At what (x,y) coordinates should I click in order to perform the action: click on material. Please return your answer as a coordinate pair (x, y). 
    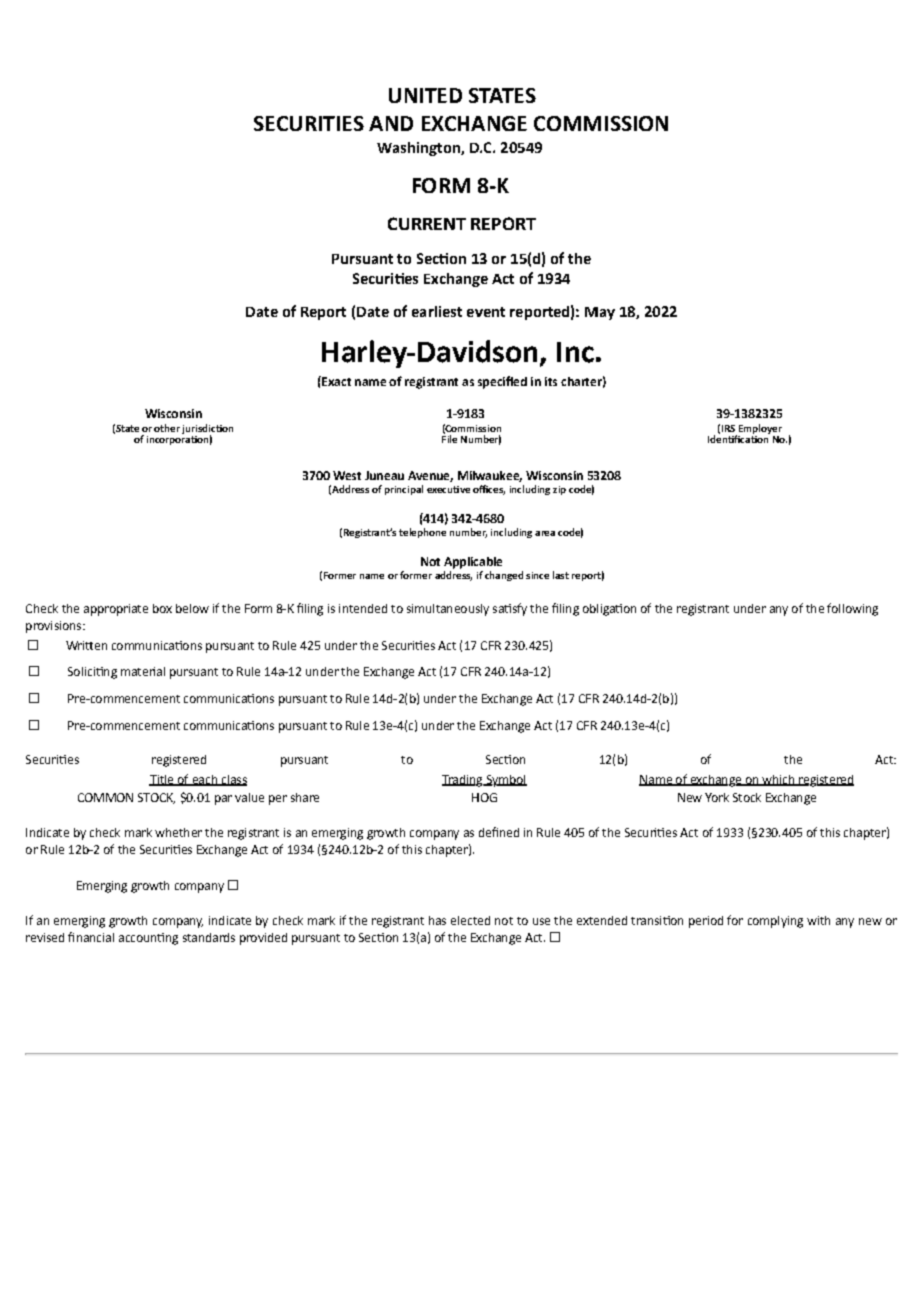
    Looking at the image, I should click on (143, 671).
